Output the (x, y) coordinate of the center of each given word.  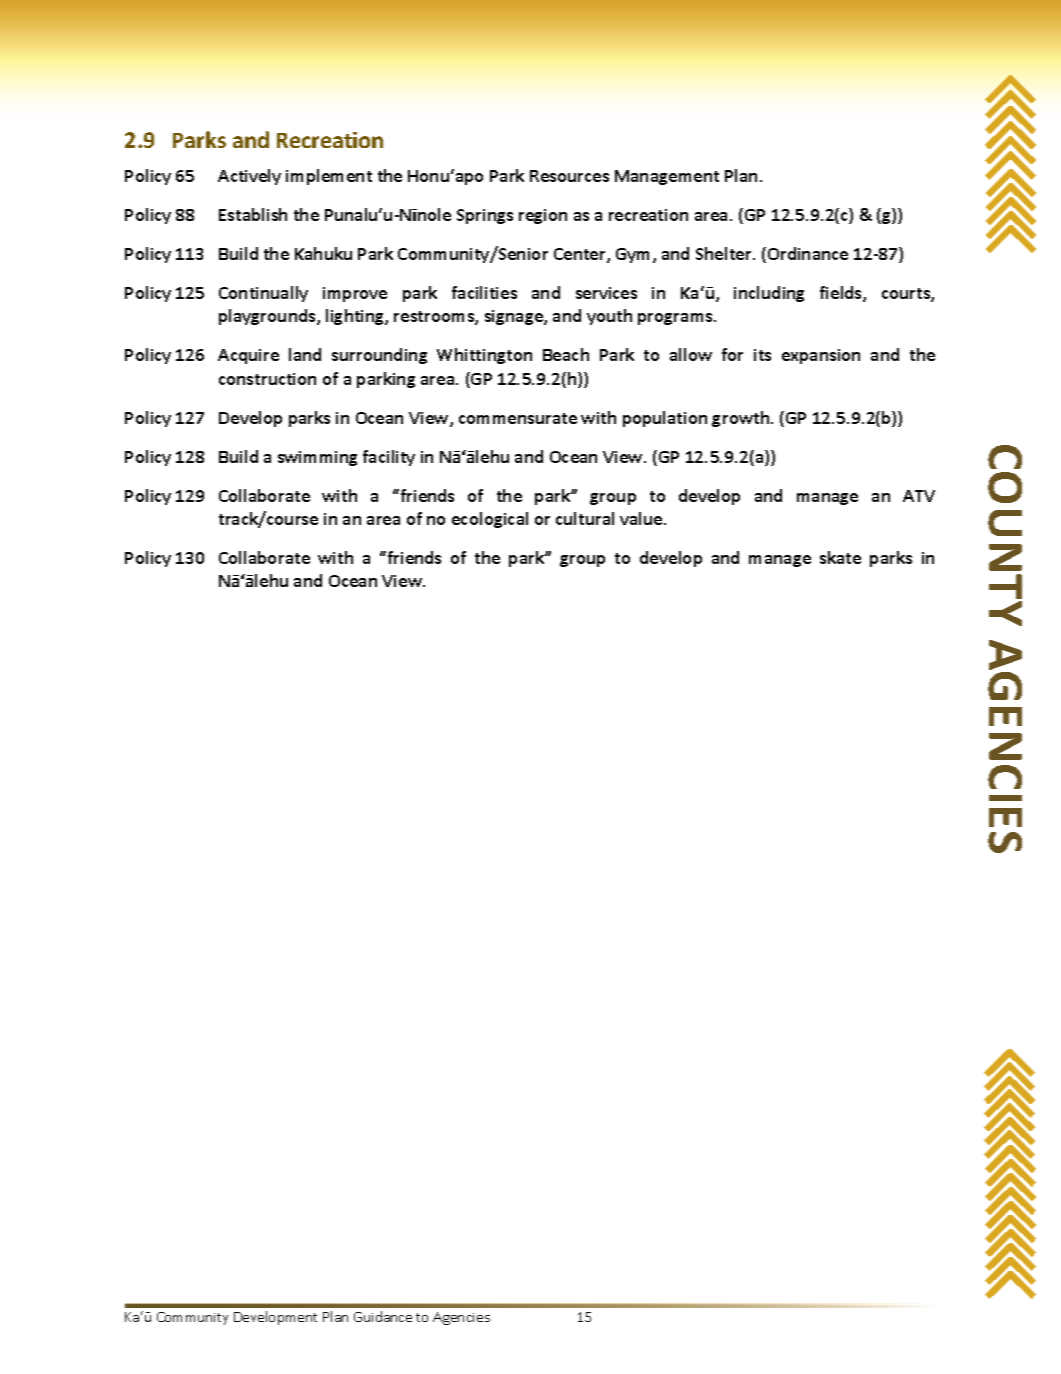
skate (840, 557)
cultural (585, 518)
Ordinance (808, 253)
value (642, 518)
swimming (317, 458)
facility (389, 458)
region (543, 216)
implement (329, 177)
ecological (490, 520)
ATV (919, 496)
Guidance (383, 1316)
